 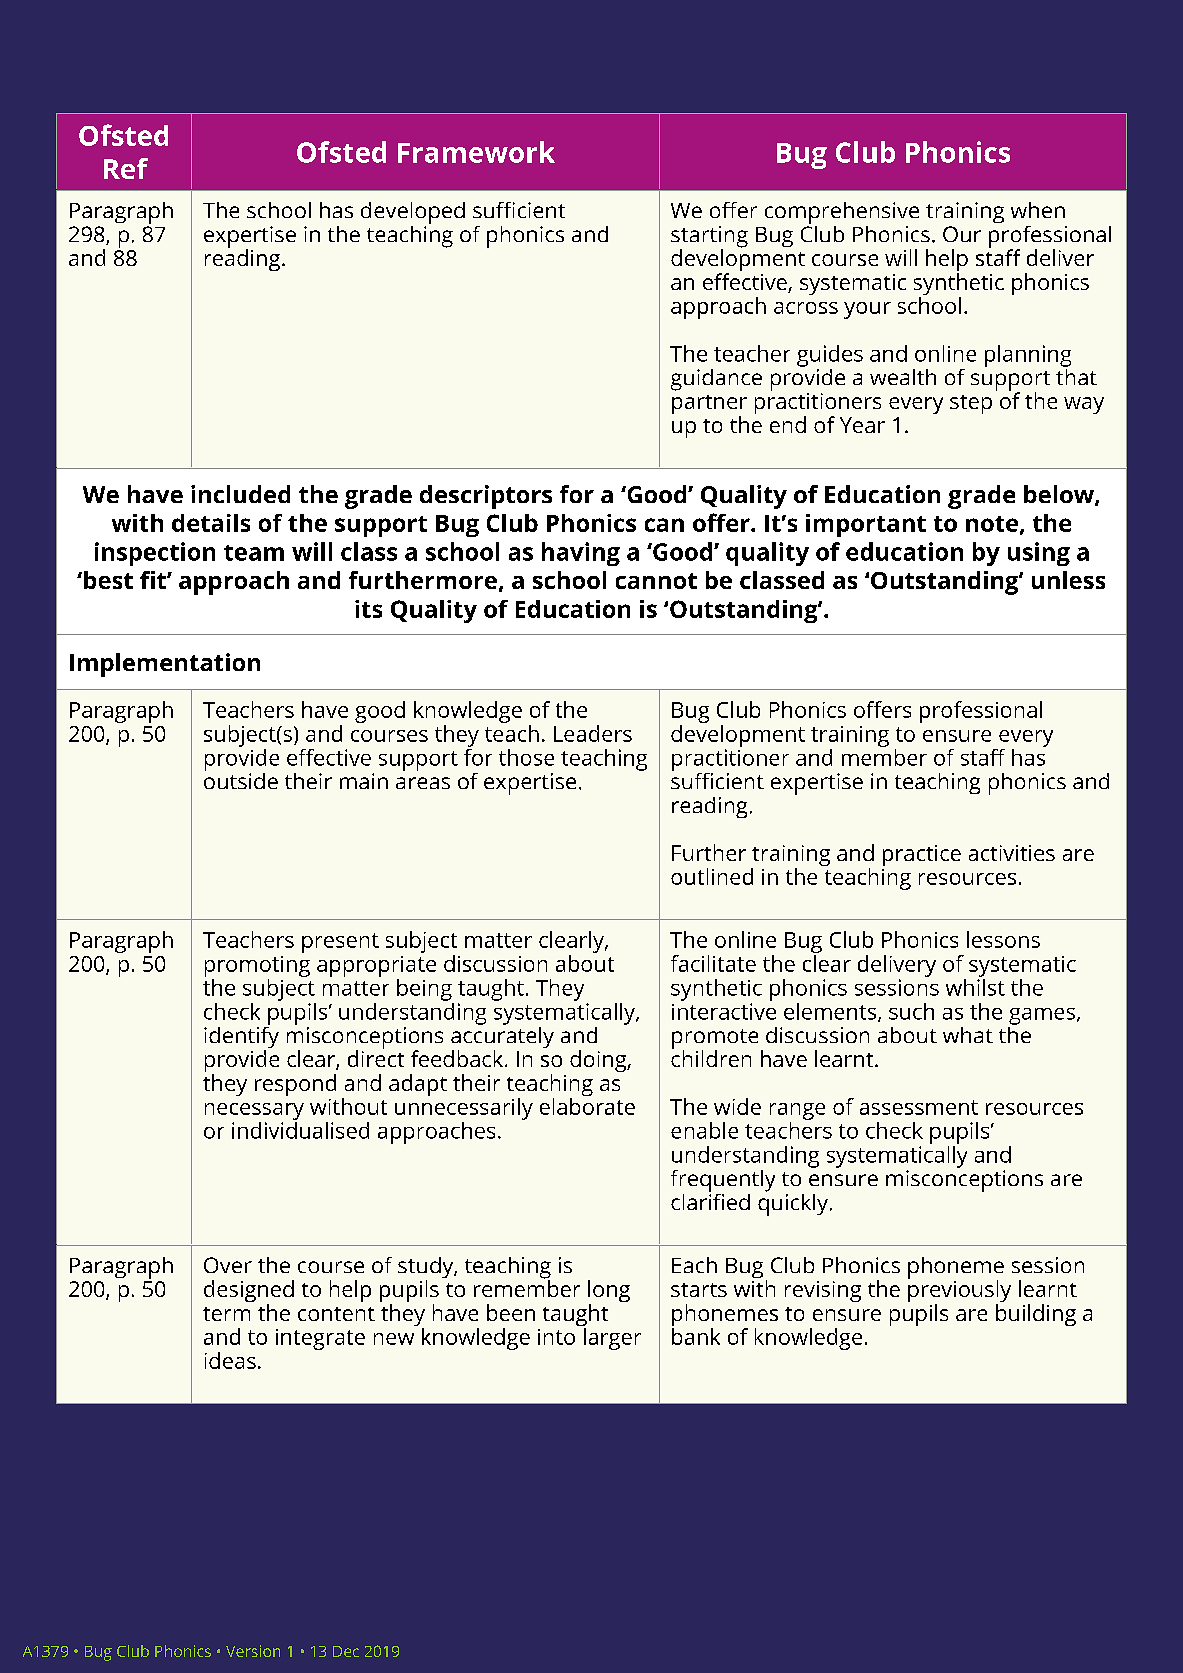 What do you see at coordinates (1038, 210) in the screenshot?
I see `when` at bounding box center [1038, 210].
